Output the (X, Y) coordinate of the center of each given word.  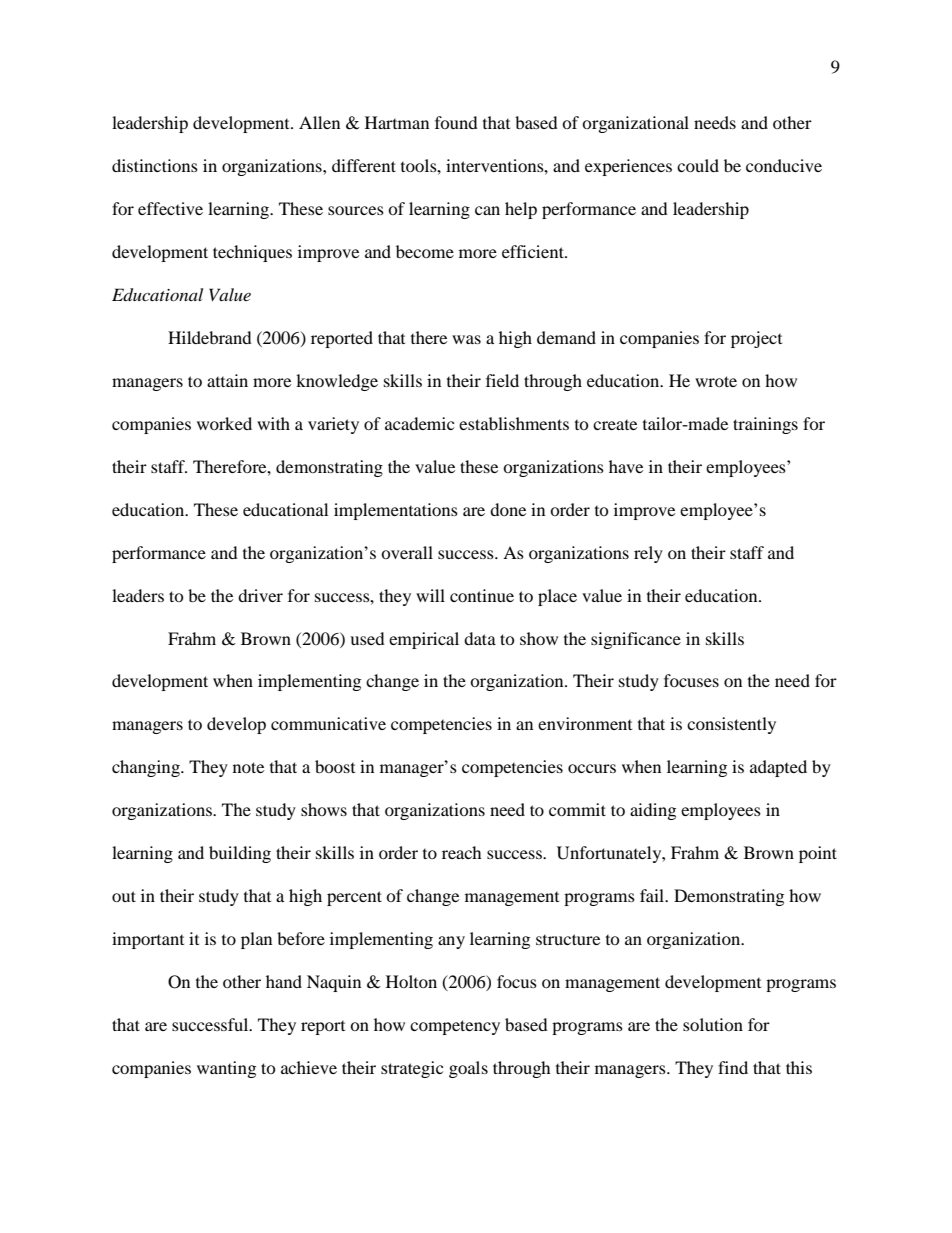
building (240, 854)
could (698, 165)
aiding (653, 811)
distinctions (155, 165)
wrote (716, 381)
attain (227, 380)
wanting (226, 1069)
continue (482, 595)
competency (455, 1027)
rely (648, 554)
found (456, 122)
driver (260, 595)
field (502, 380)
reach (462, 852)
